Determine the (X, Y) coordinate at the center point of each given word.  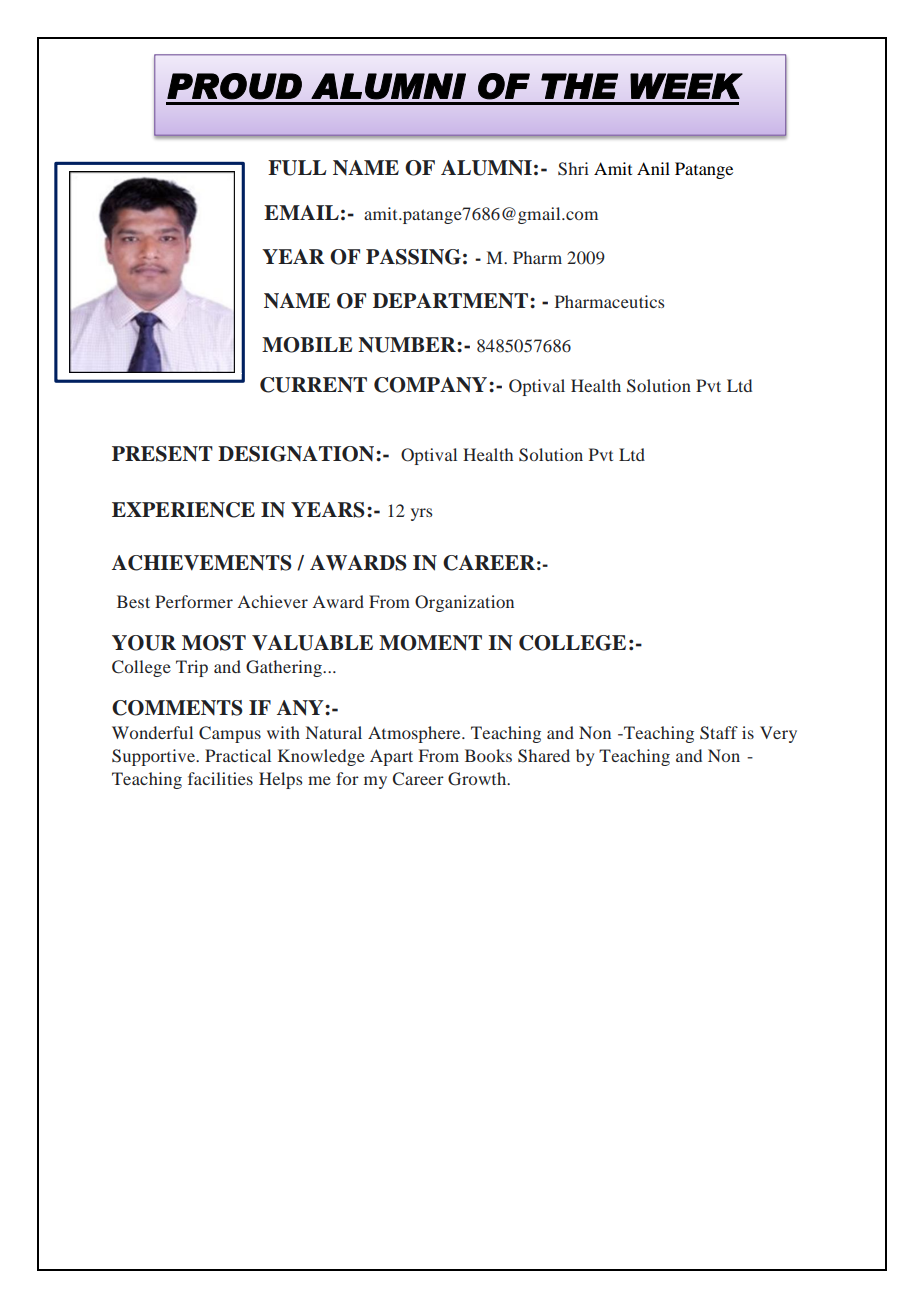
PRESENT (162, 454)
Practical (238, 755)
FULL (297, 168)
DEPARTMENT (450, 301)
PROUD (234, 86)
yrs (421, 514)
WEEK (686, 86)
